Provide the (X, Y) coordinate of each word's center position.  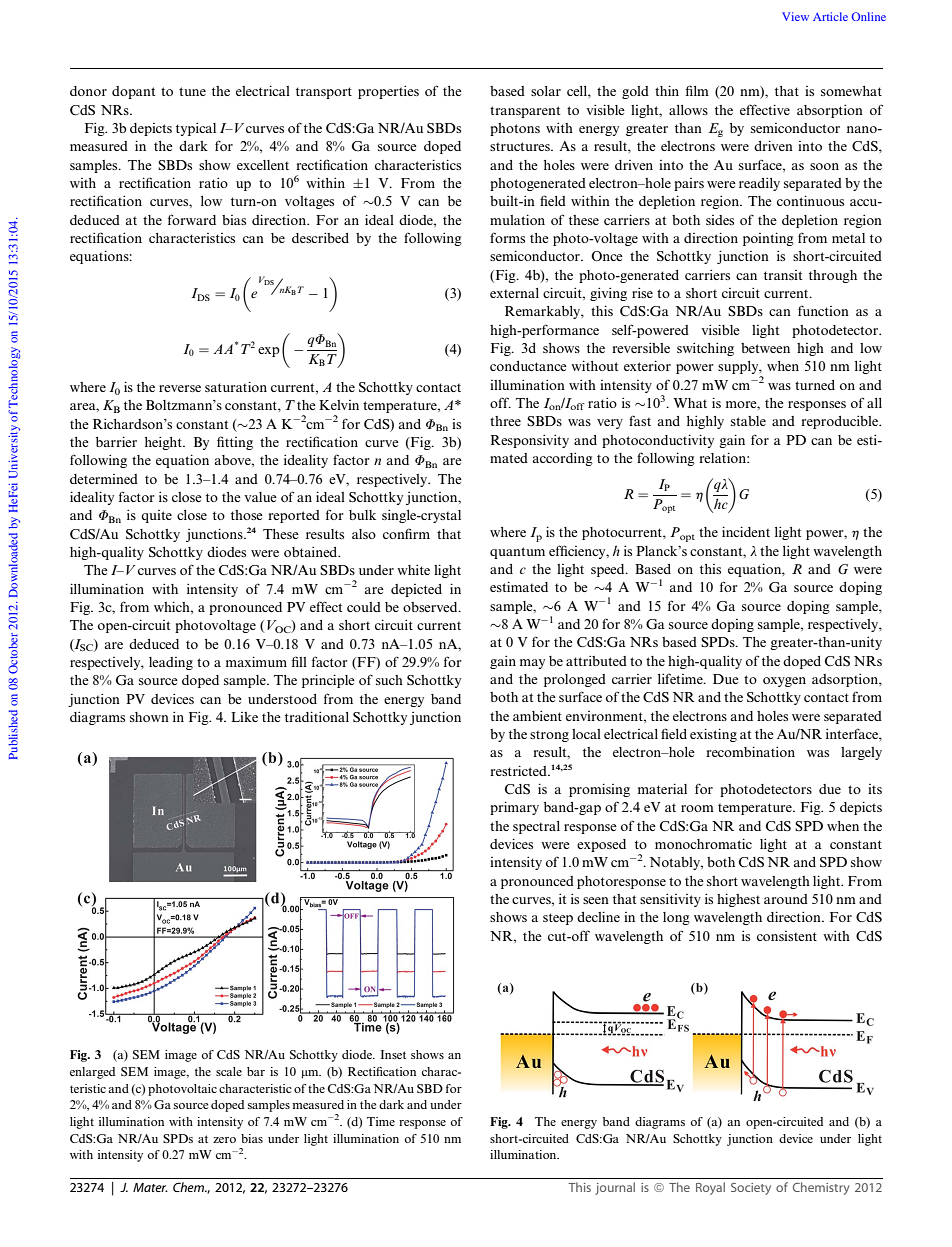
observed (431, 607)
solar (546, 91)
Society (751, 1189)
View (795, 16)
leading (171, 663)
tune (192, 91)
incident (746, 531)
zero (224, 1140)
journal (615, 1188)
